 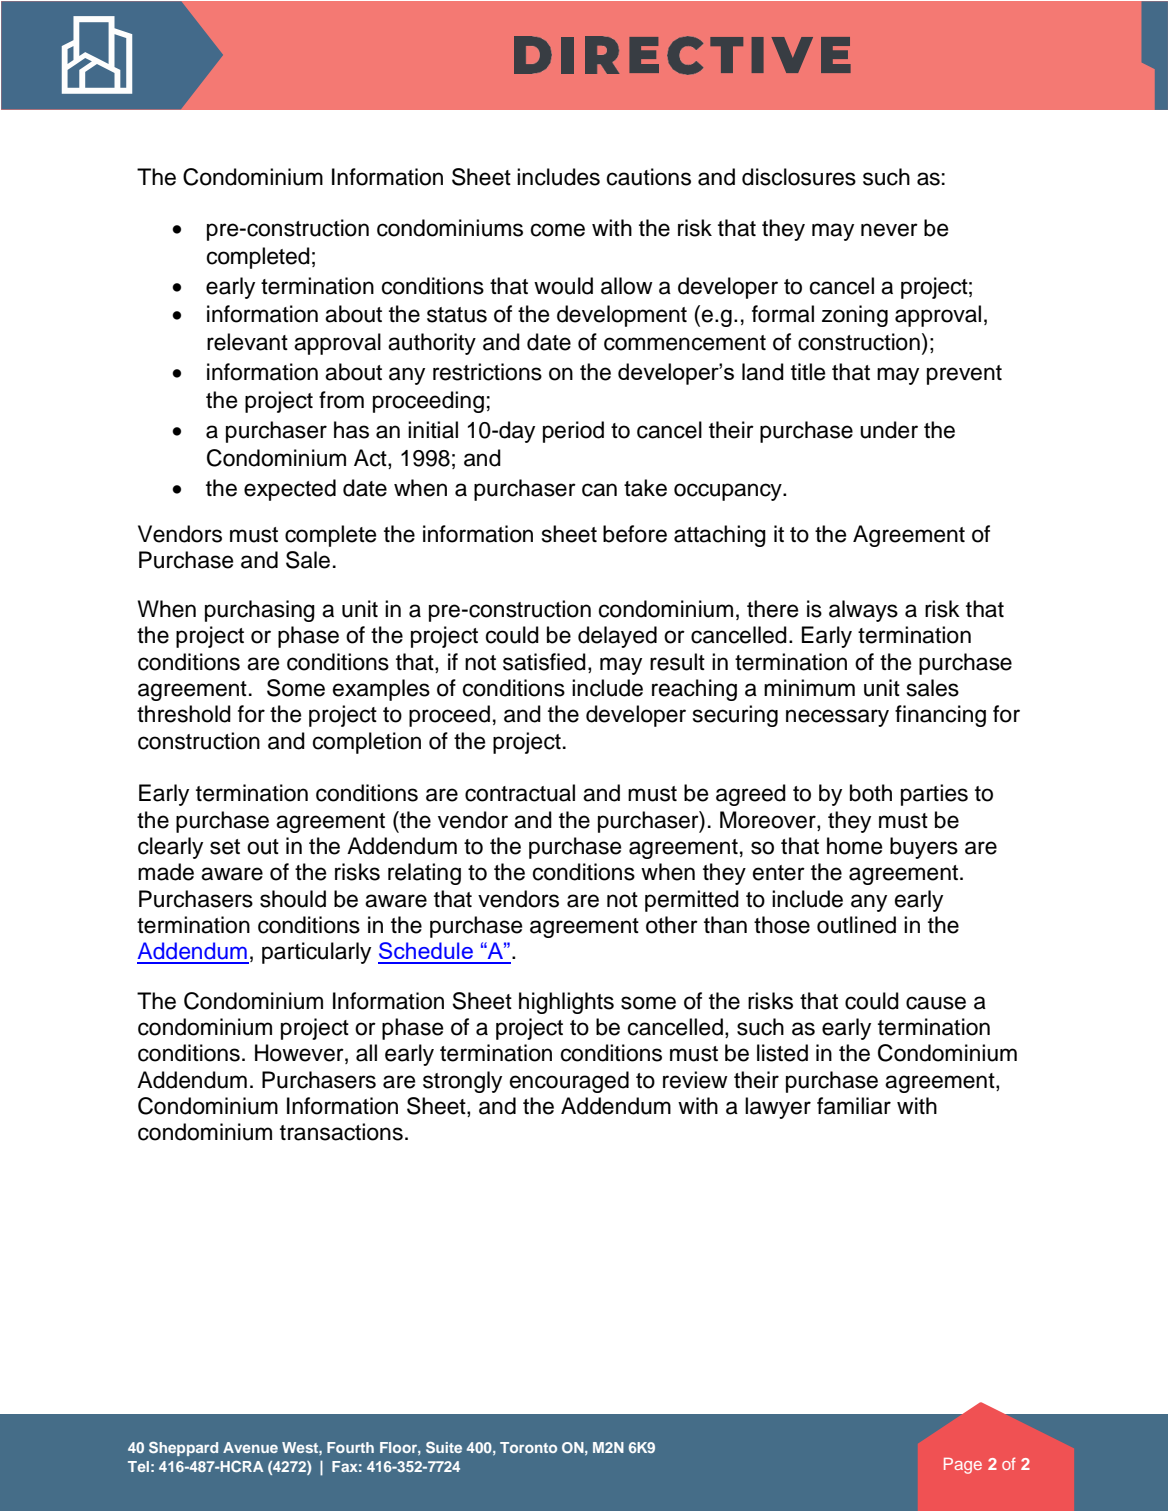 I want to click on highlights, so click(x=566, y=1003).
